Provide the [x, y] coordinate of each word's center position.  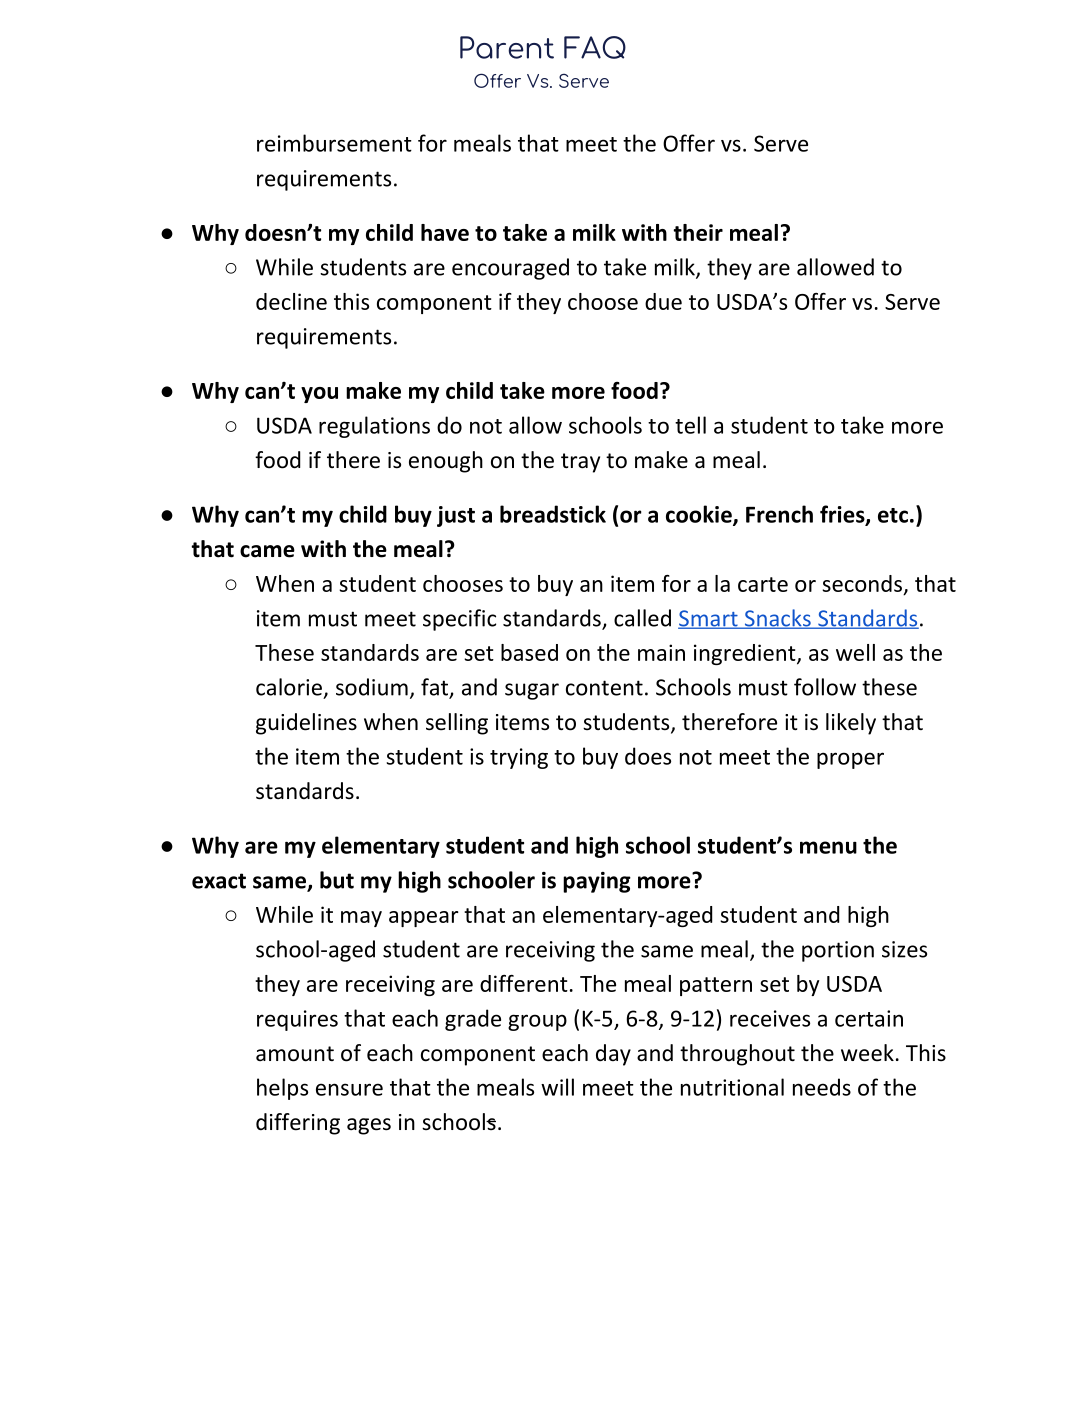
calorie [289, 687]
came [267, 551]
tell [690, 425]
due [663, 301]
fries [843, 515]
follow [825, 687]
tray [580, 463]
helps [282, 1089]
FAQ [595, 47]
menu [828, 847]
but [337, 880]
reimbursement [334, 143]
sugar [532, 691]
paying [597, 882]
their [698, 232]
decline [291, 301]
